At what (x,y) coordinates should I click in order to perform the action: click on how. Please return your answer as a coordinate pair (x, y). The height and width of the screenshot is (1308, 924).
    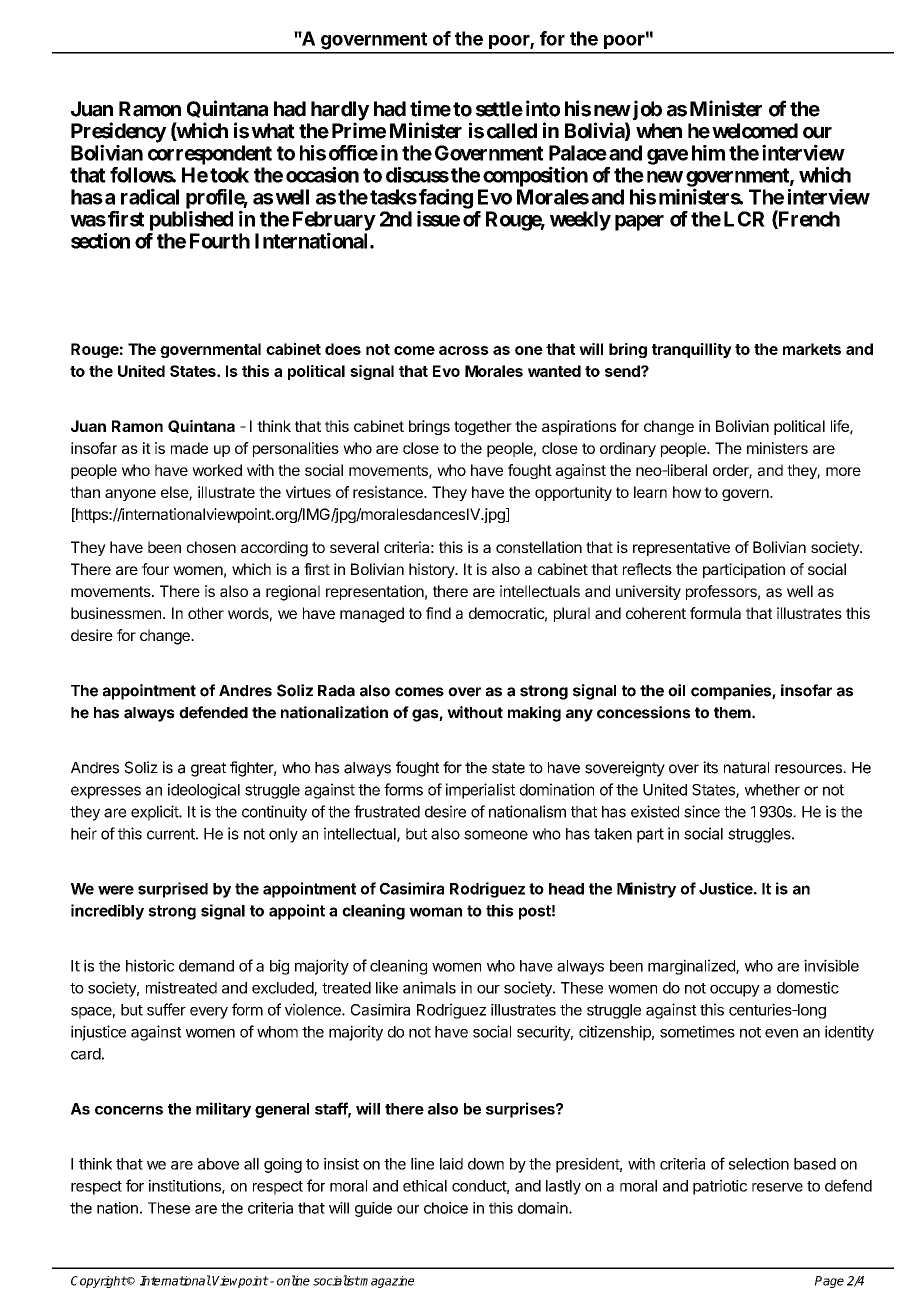
    Looking at the image, I should click on (687, 492).
